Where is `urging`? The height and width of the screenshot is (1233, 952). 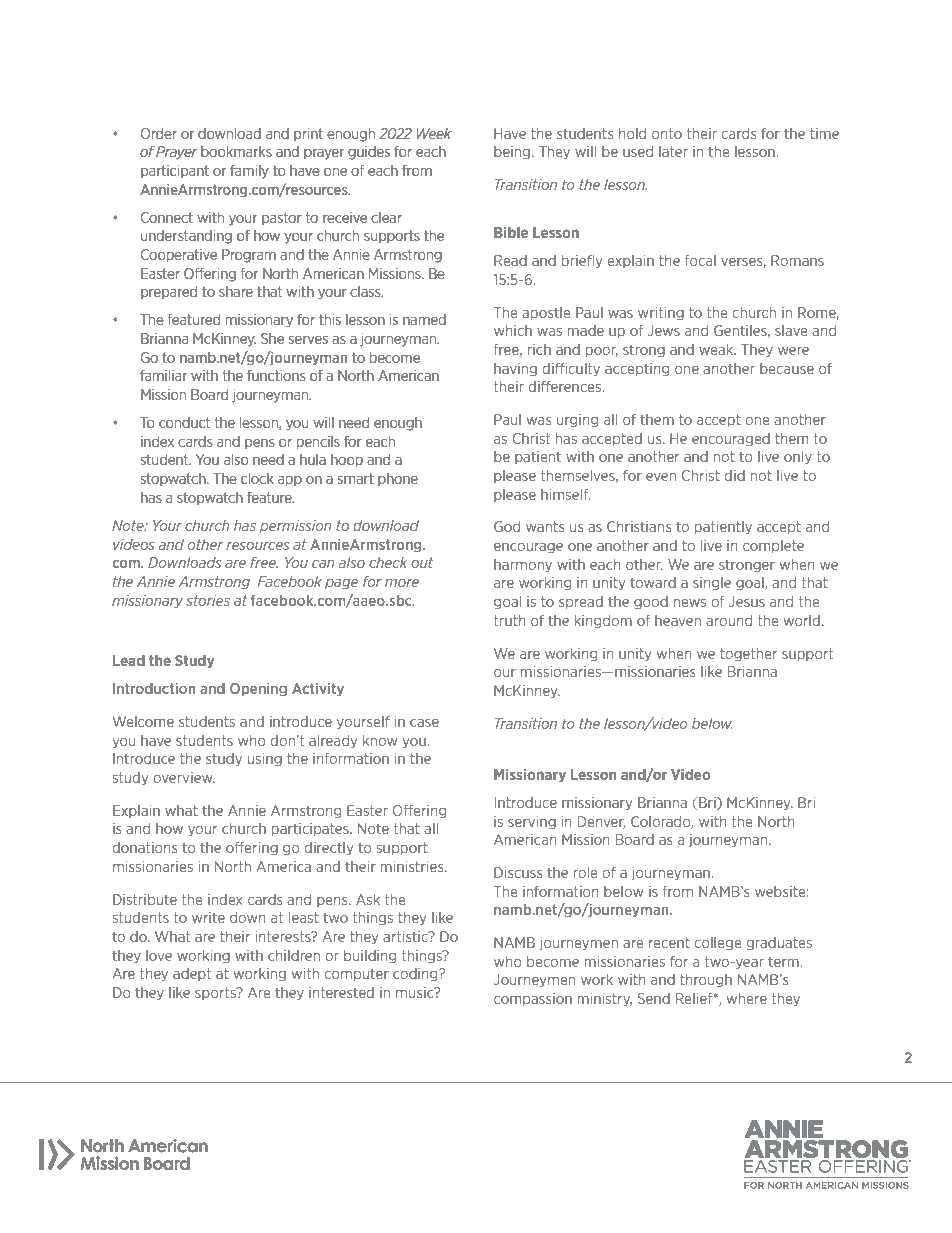
urging is located at coordinates (577, 421).
